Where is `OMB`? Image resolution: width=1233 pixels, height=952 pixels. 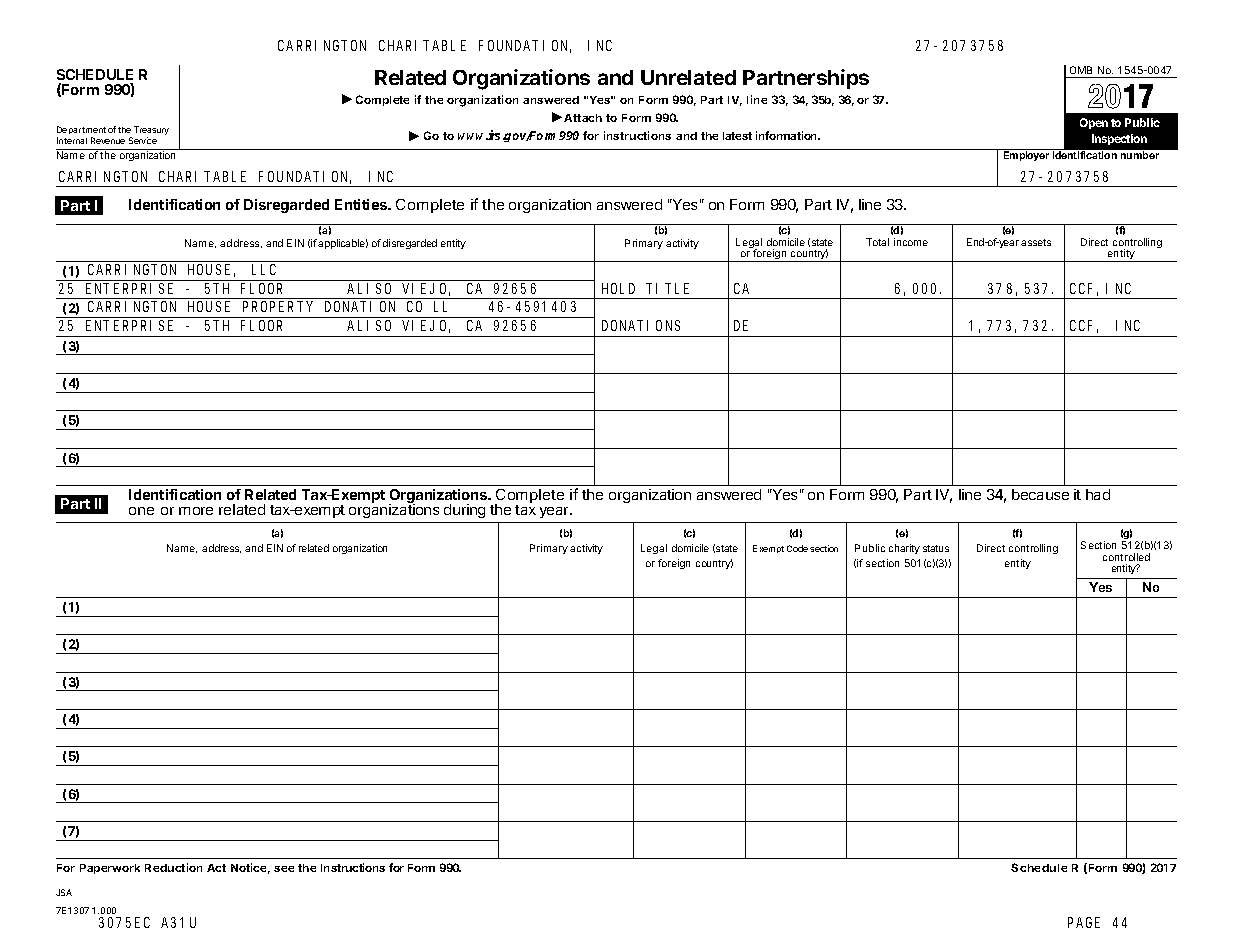 OMB is located at coordinates (1081, 70).
